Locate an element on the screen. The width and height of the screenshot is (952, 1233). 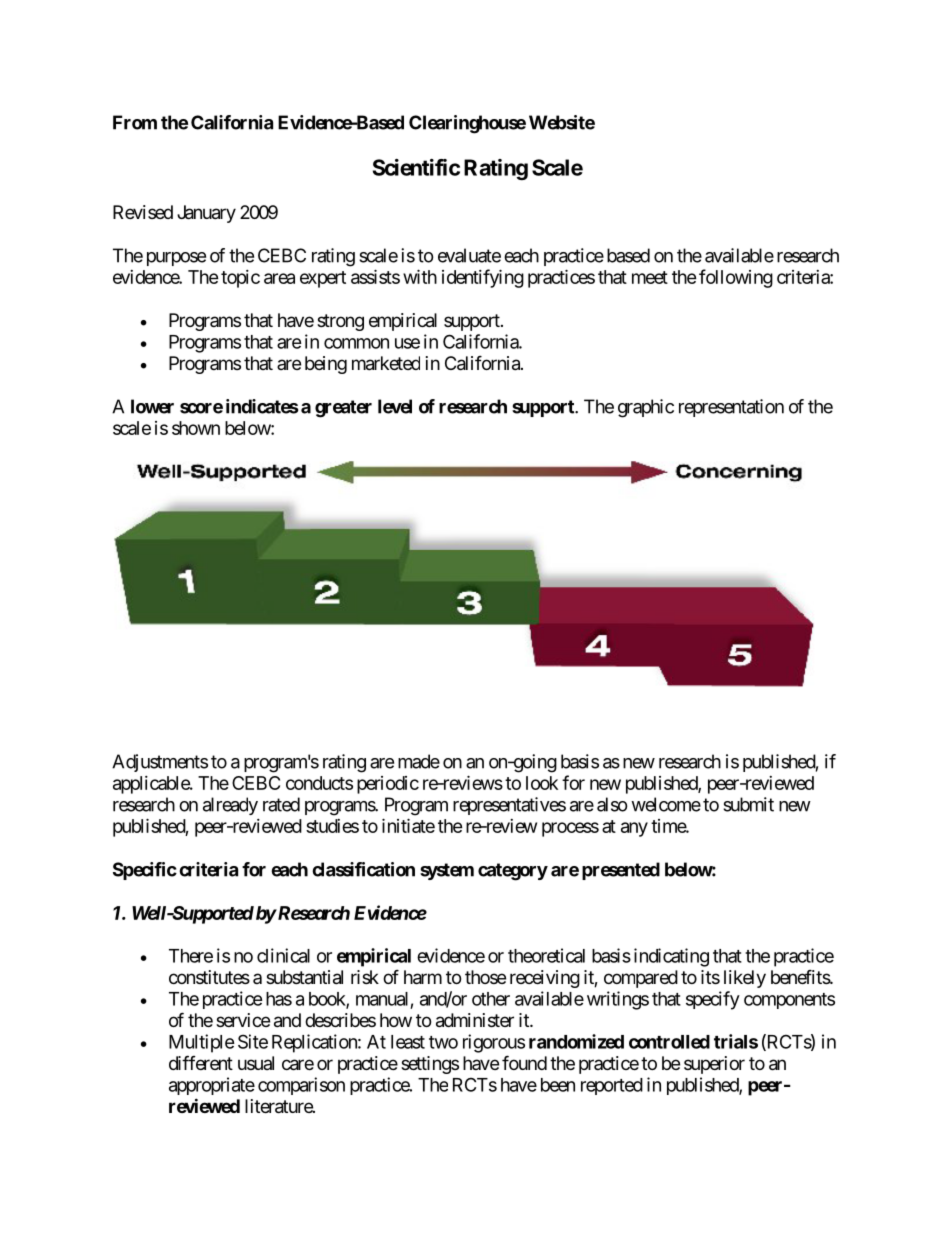
January is located at coordinates (206, 214).
